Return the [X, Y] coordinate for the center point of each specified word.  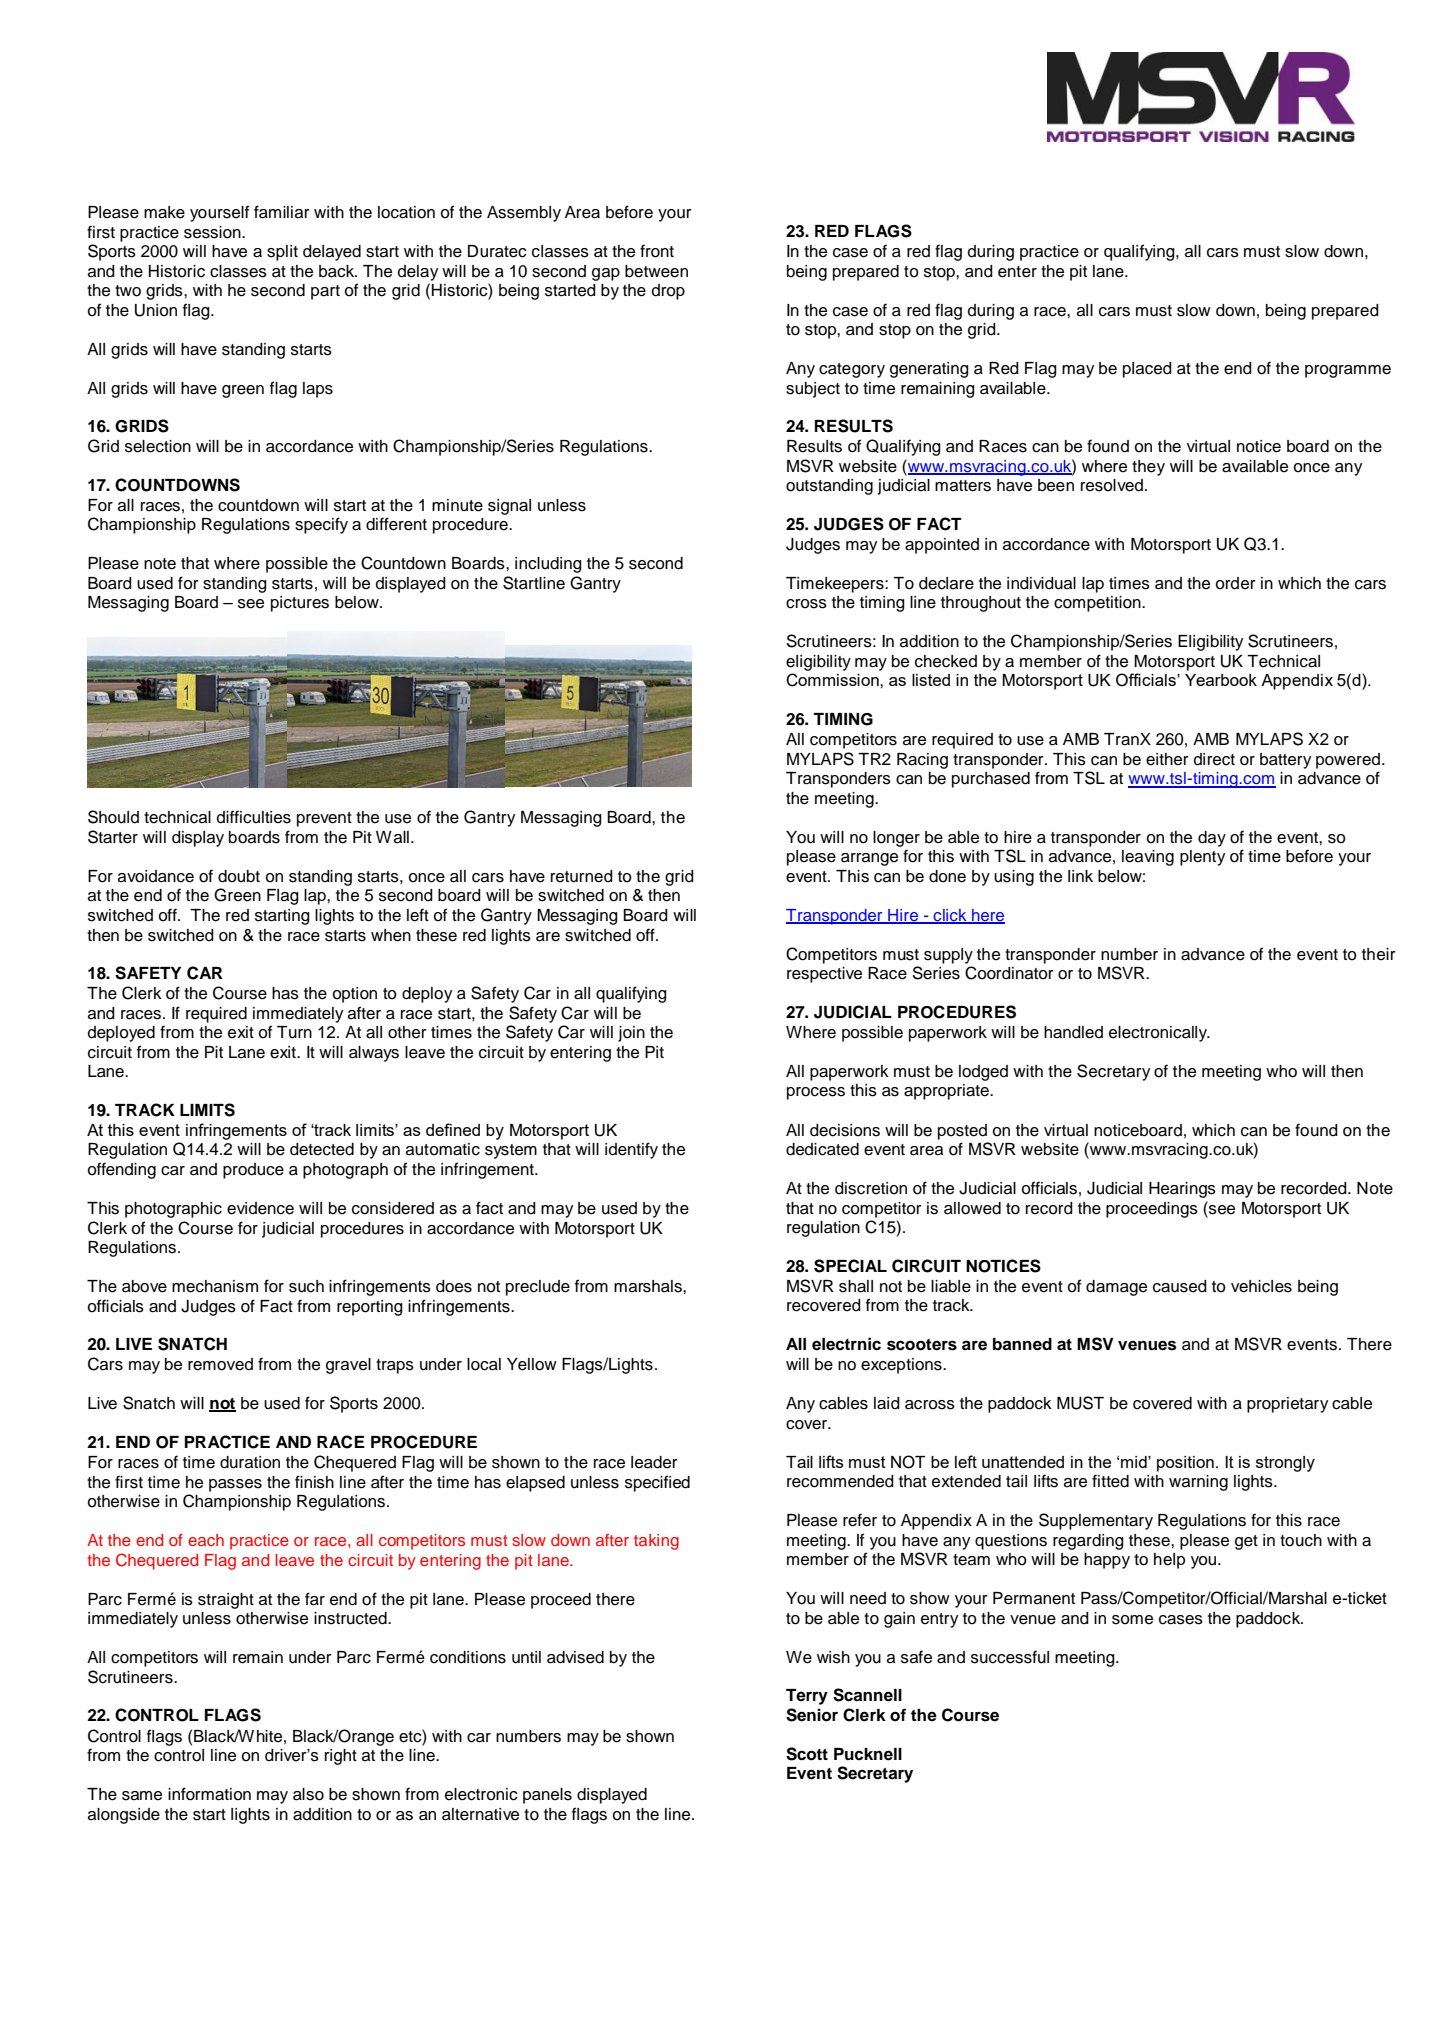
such [306, 1286]
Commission [833, 680]
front [657, 251]
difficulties [254, 817]
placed [1147, 370]
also [308, 1794]
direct [1214, 759]
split [282, 253]
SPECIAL [850, 1266]
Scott [807, 1754]
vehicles [1261, 1286]
